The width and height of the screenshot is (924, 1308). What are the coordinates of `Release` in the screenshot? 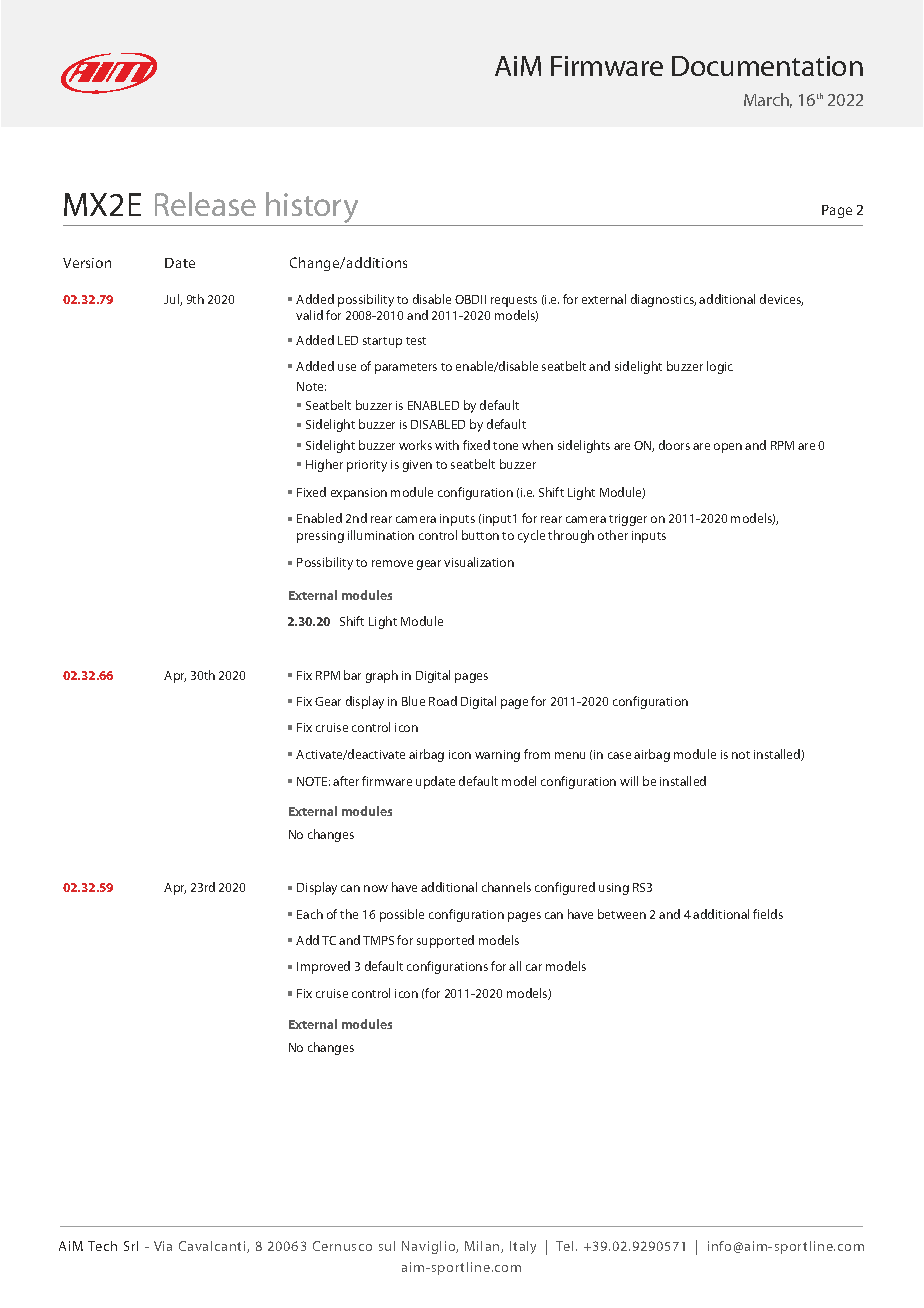 It's located at (205, 204).
